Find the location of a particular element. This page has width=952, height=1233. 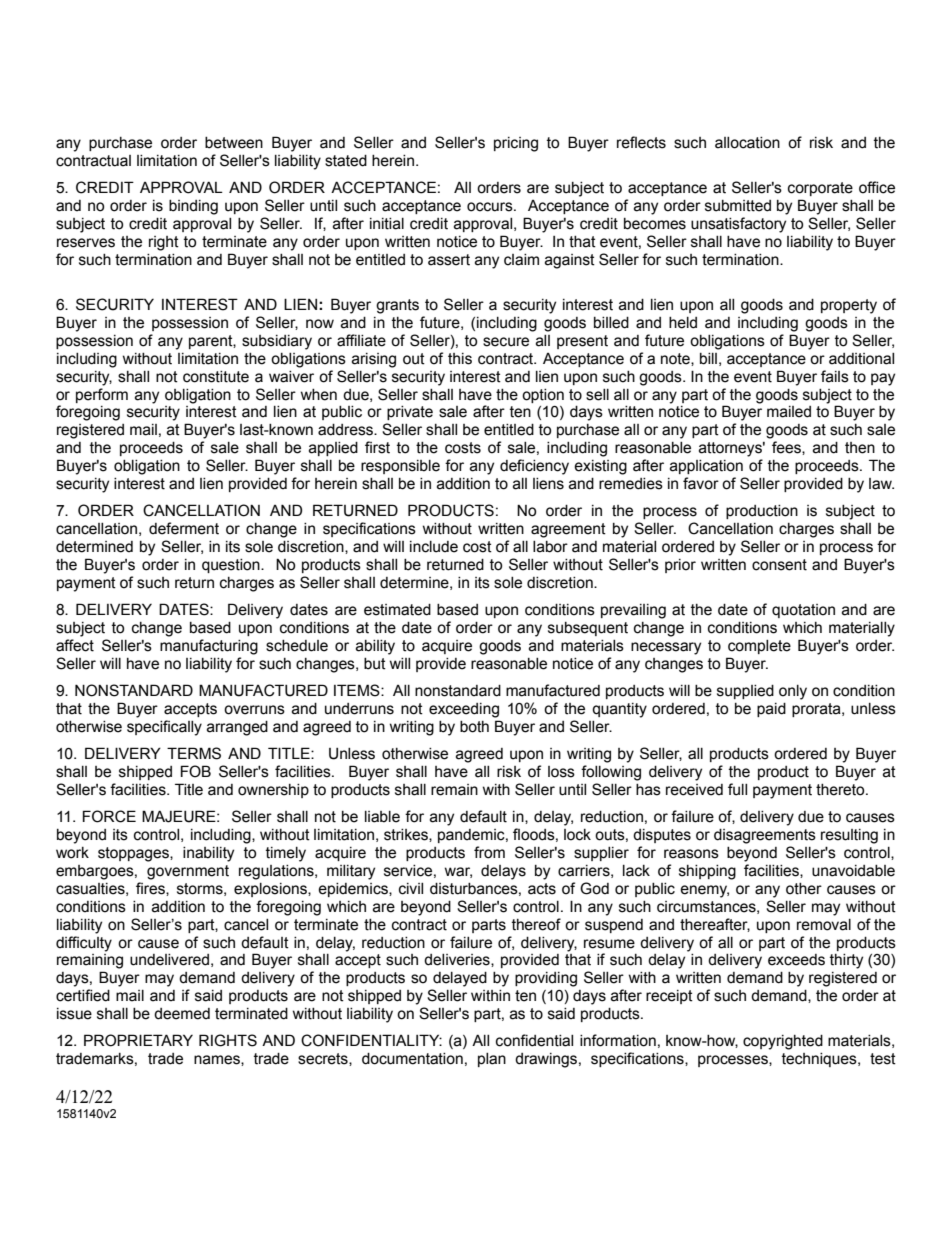

both is located at coordinates (474, 727).
